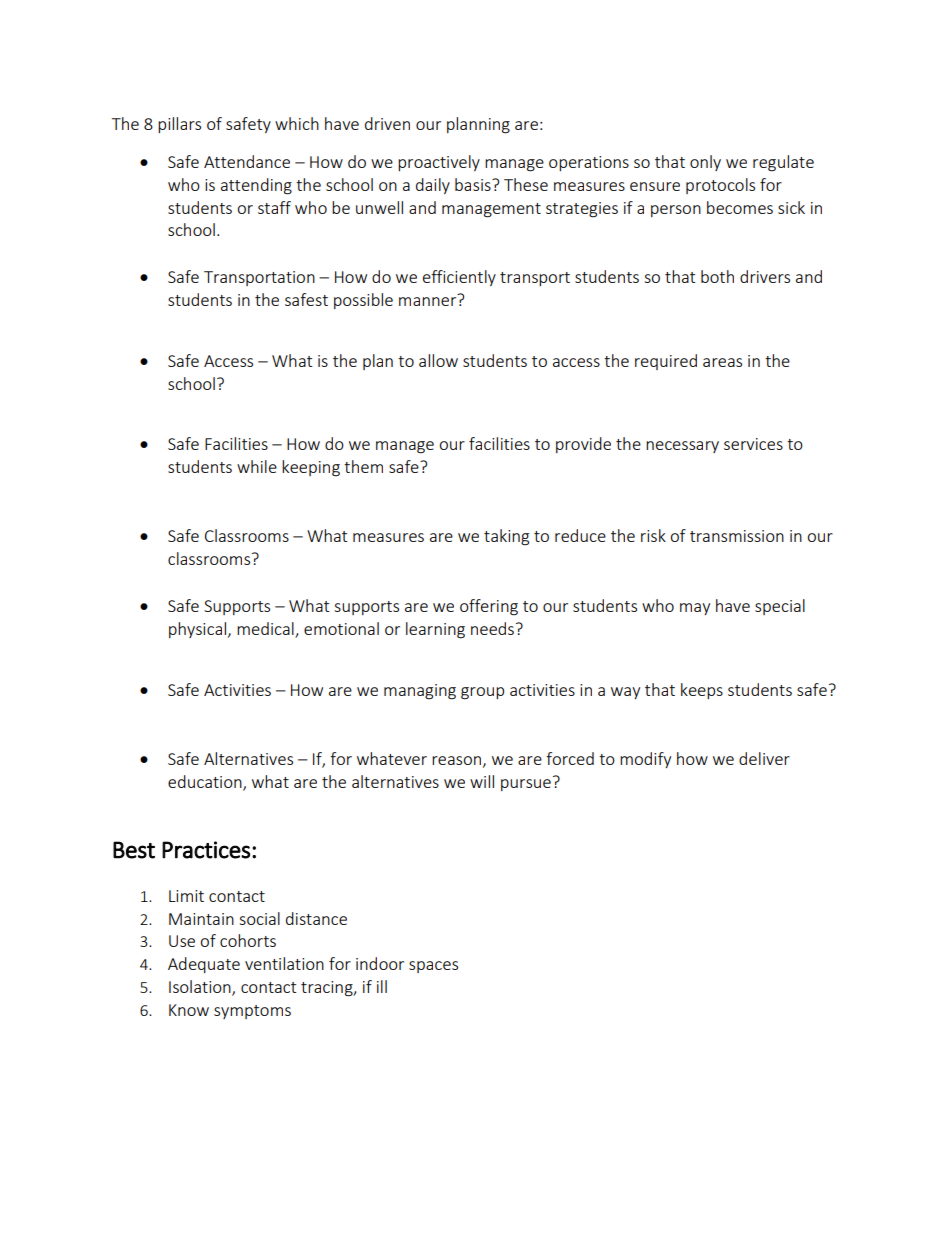 This screenshot has height=1233, width=952. I want to click on spaces, so click(433, 967).
